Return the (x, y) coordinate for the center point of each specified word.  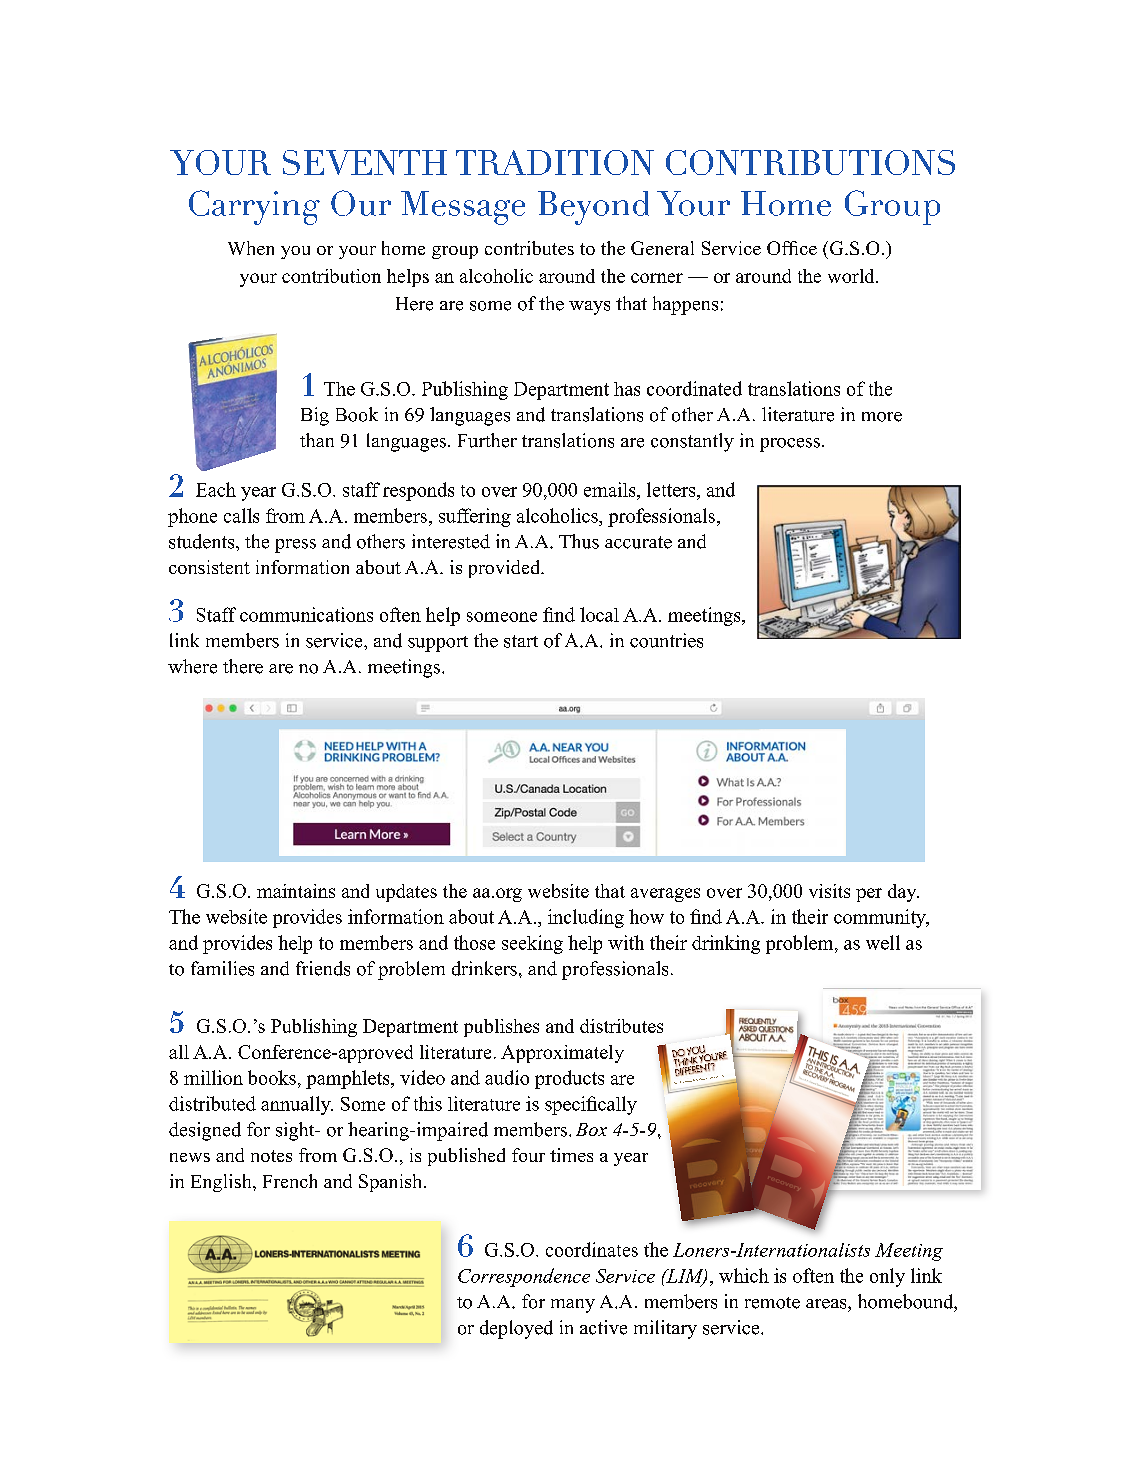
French (290, 1181)
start (521, 641)
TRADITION (555, 162)
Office (792, 248)
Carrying (254, 207)
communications (306, 614)
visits (829, 891)
